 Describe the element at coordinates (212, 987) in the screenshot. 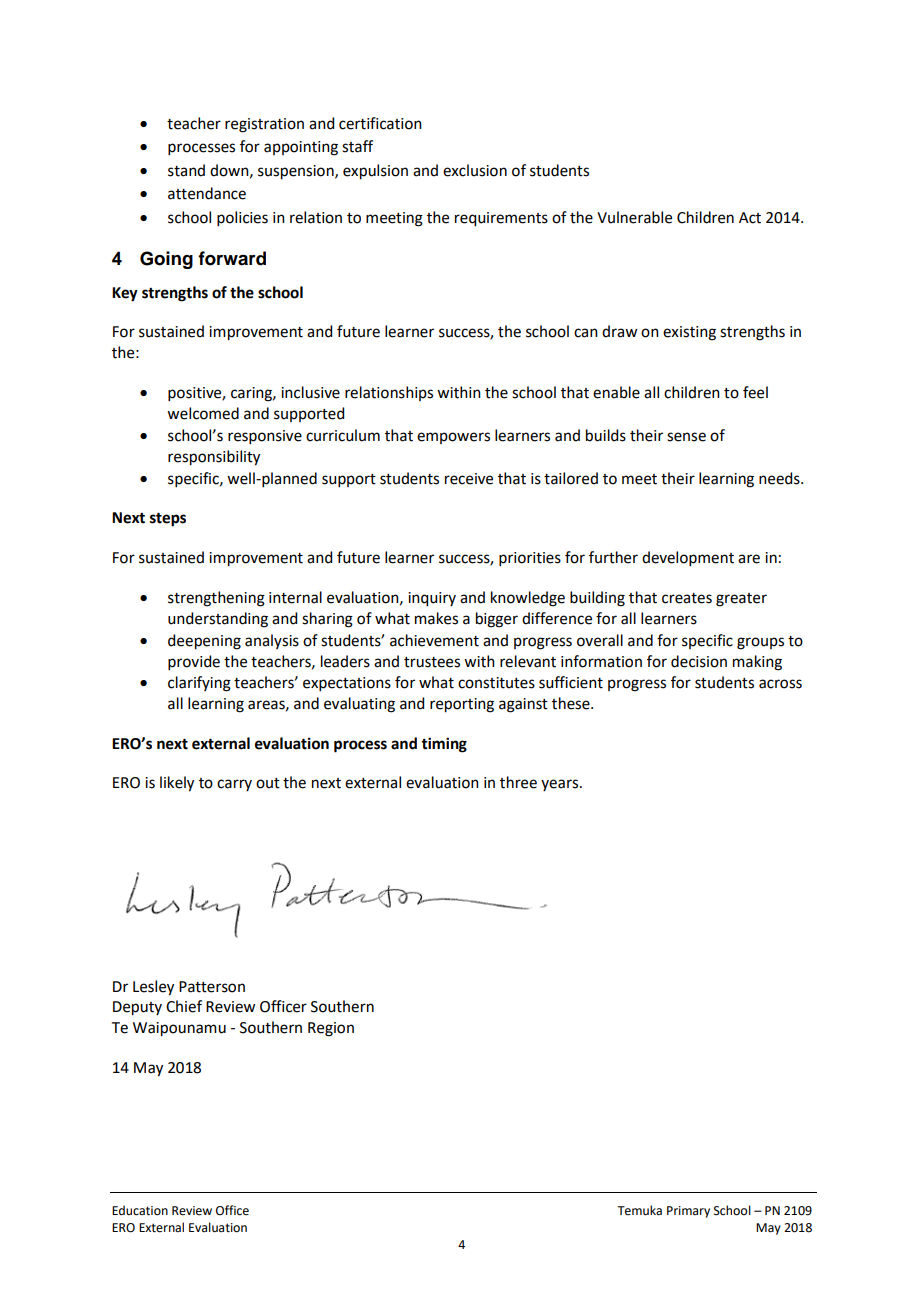

I see `Patterson` at that location.
